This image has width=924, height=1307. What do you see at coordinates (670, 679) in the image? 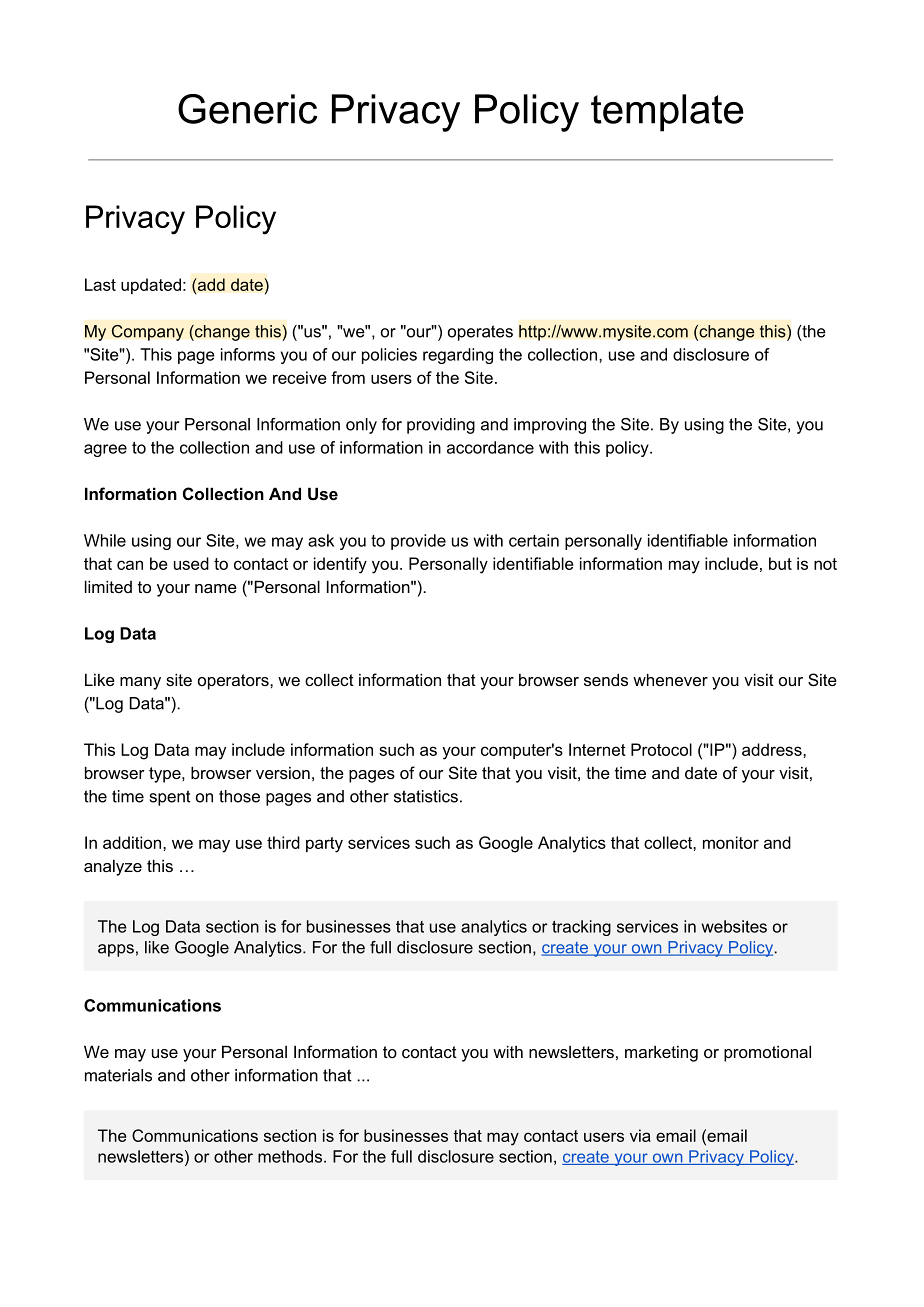
I see `whenever` at bounding box center [670, 679].
